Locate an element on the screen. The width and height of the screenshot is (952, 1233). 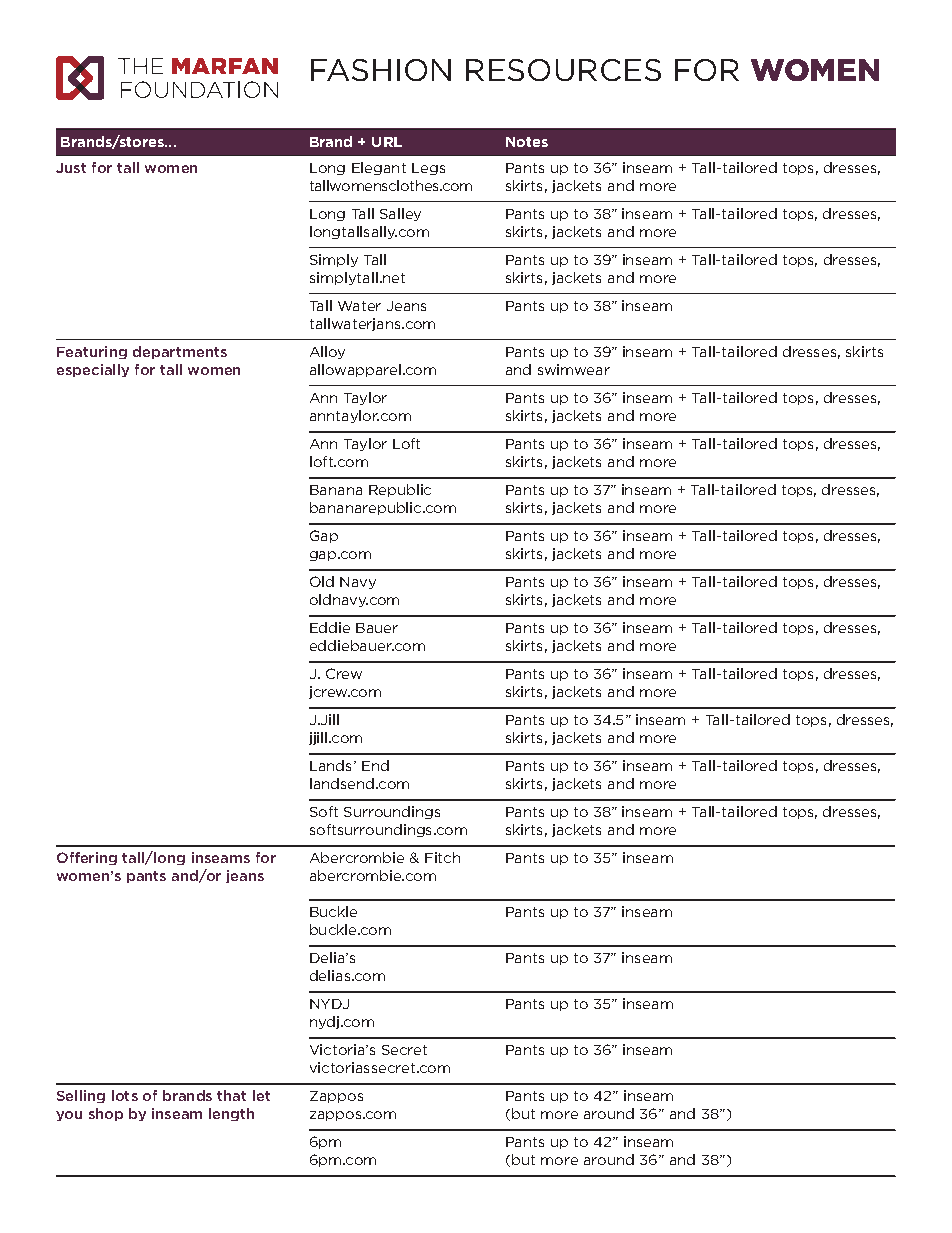
FASHION is located at coordinates (381, 70).
